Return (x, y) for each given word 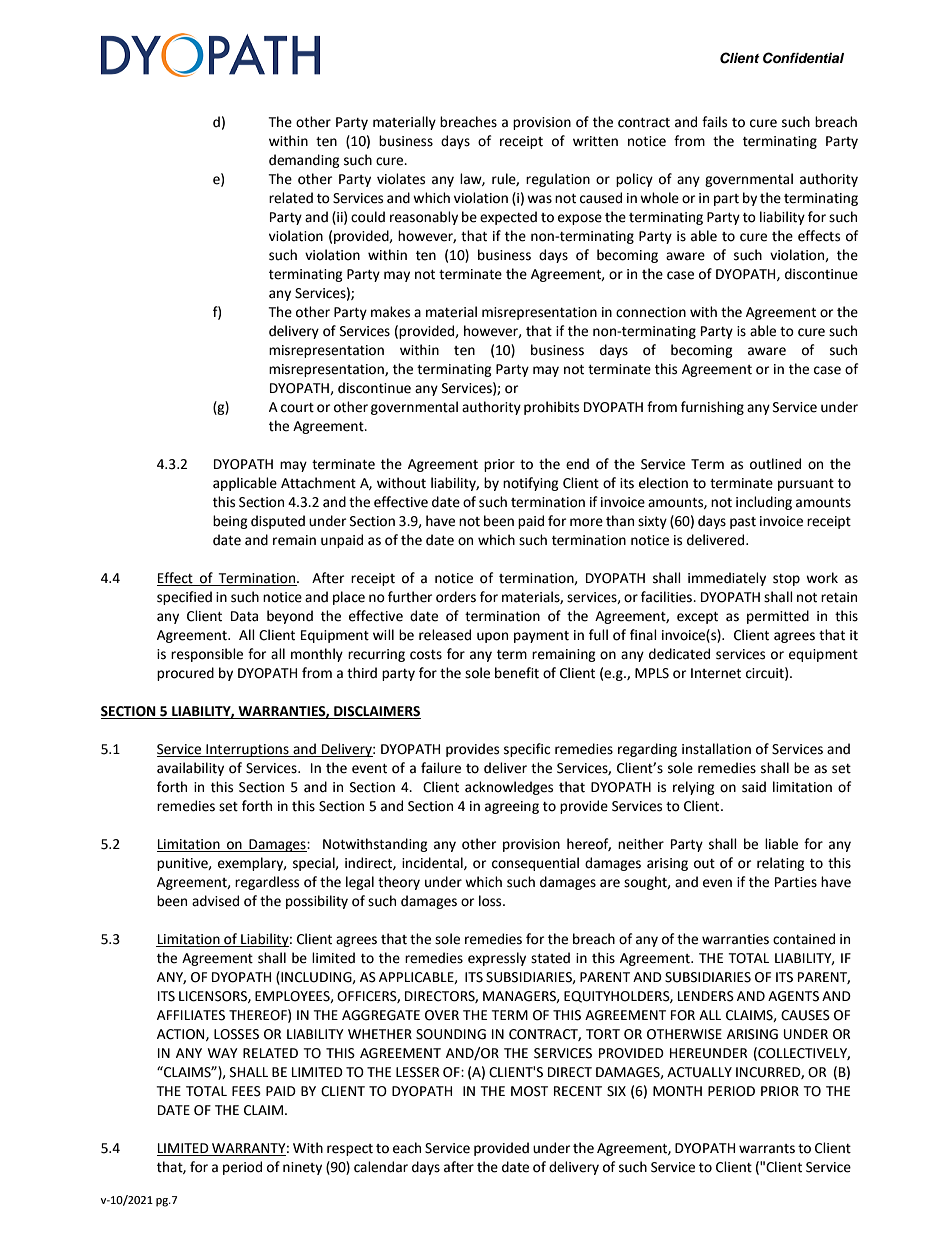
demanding (304, 161)
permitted (778, 617)
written (595, 141)
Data (244, 616)
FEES (246, 1091)
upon (492, 637)
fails (714, 122)
